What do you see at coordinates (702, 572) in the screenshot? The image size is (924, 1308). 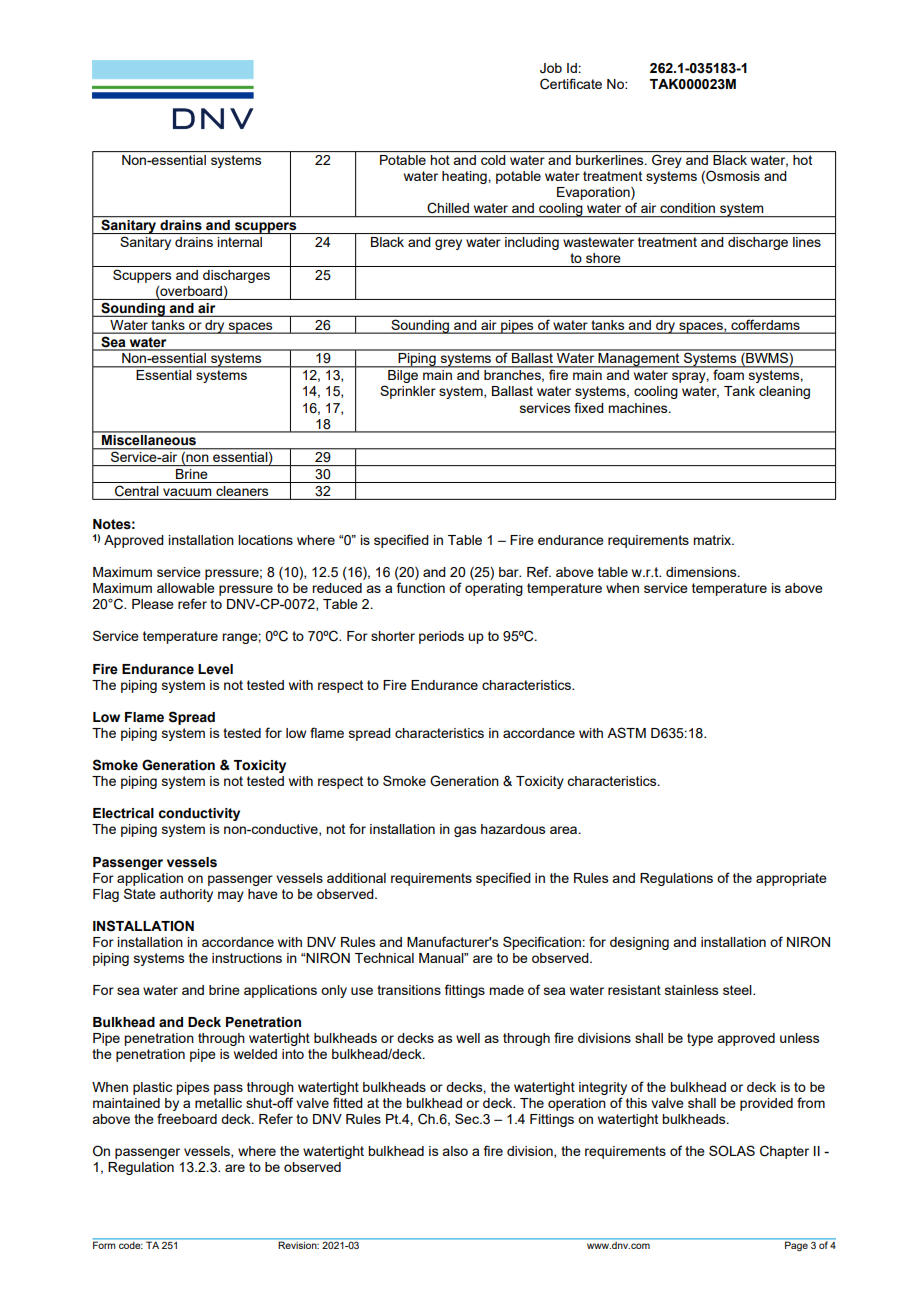 I see `dimensions` at bounding box center [702, 572].
